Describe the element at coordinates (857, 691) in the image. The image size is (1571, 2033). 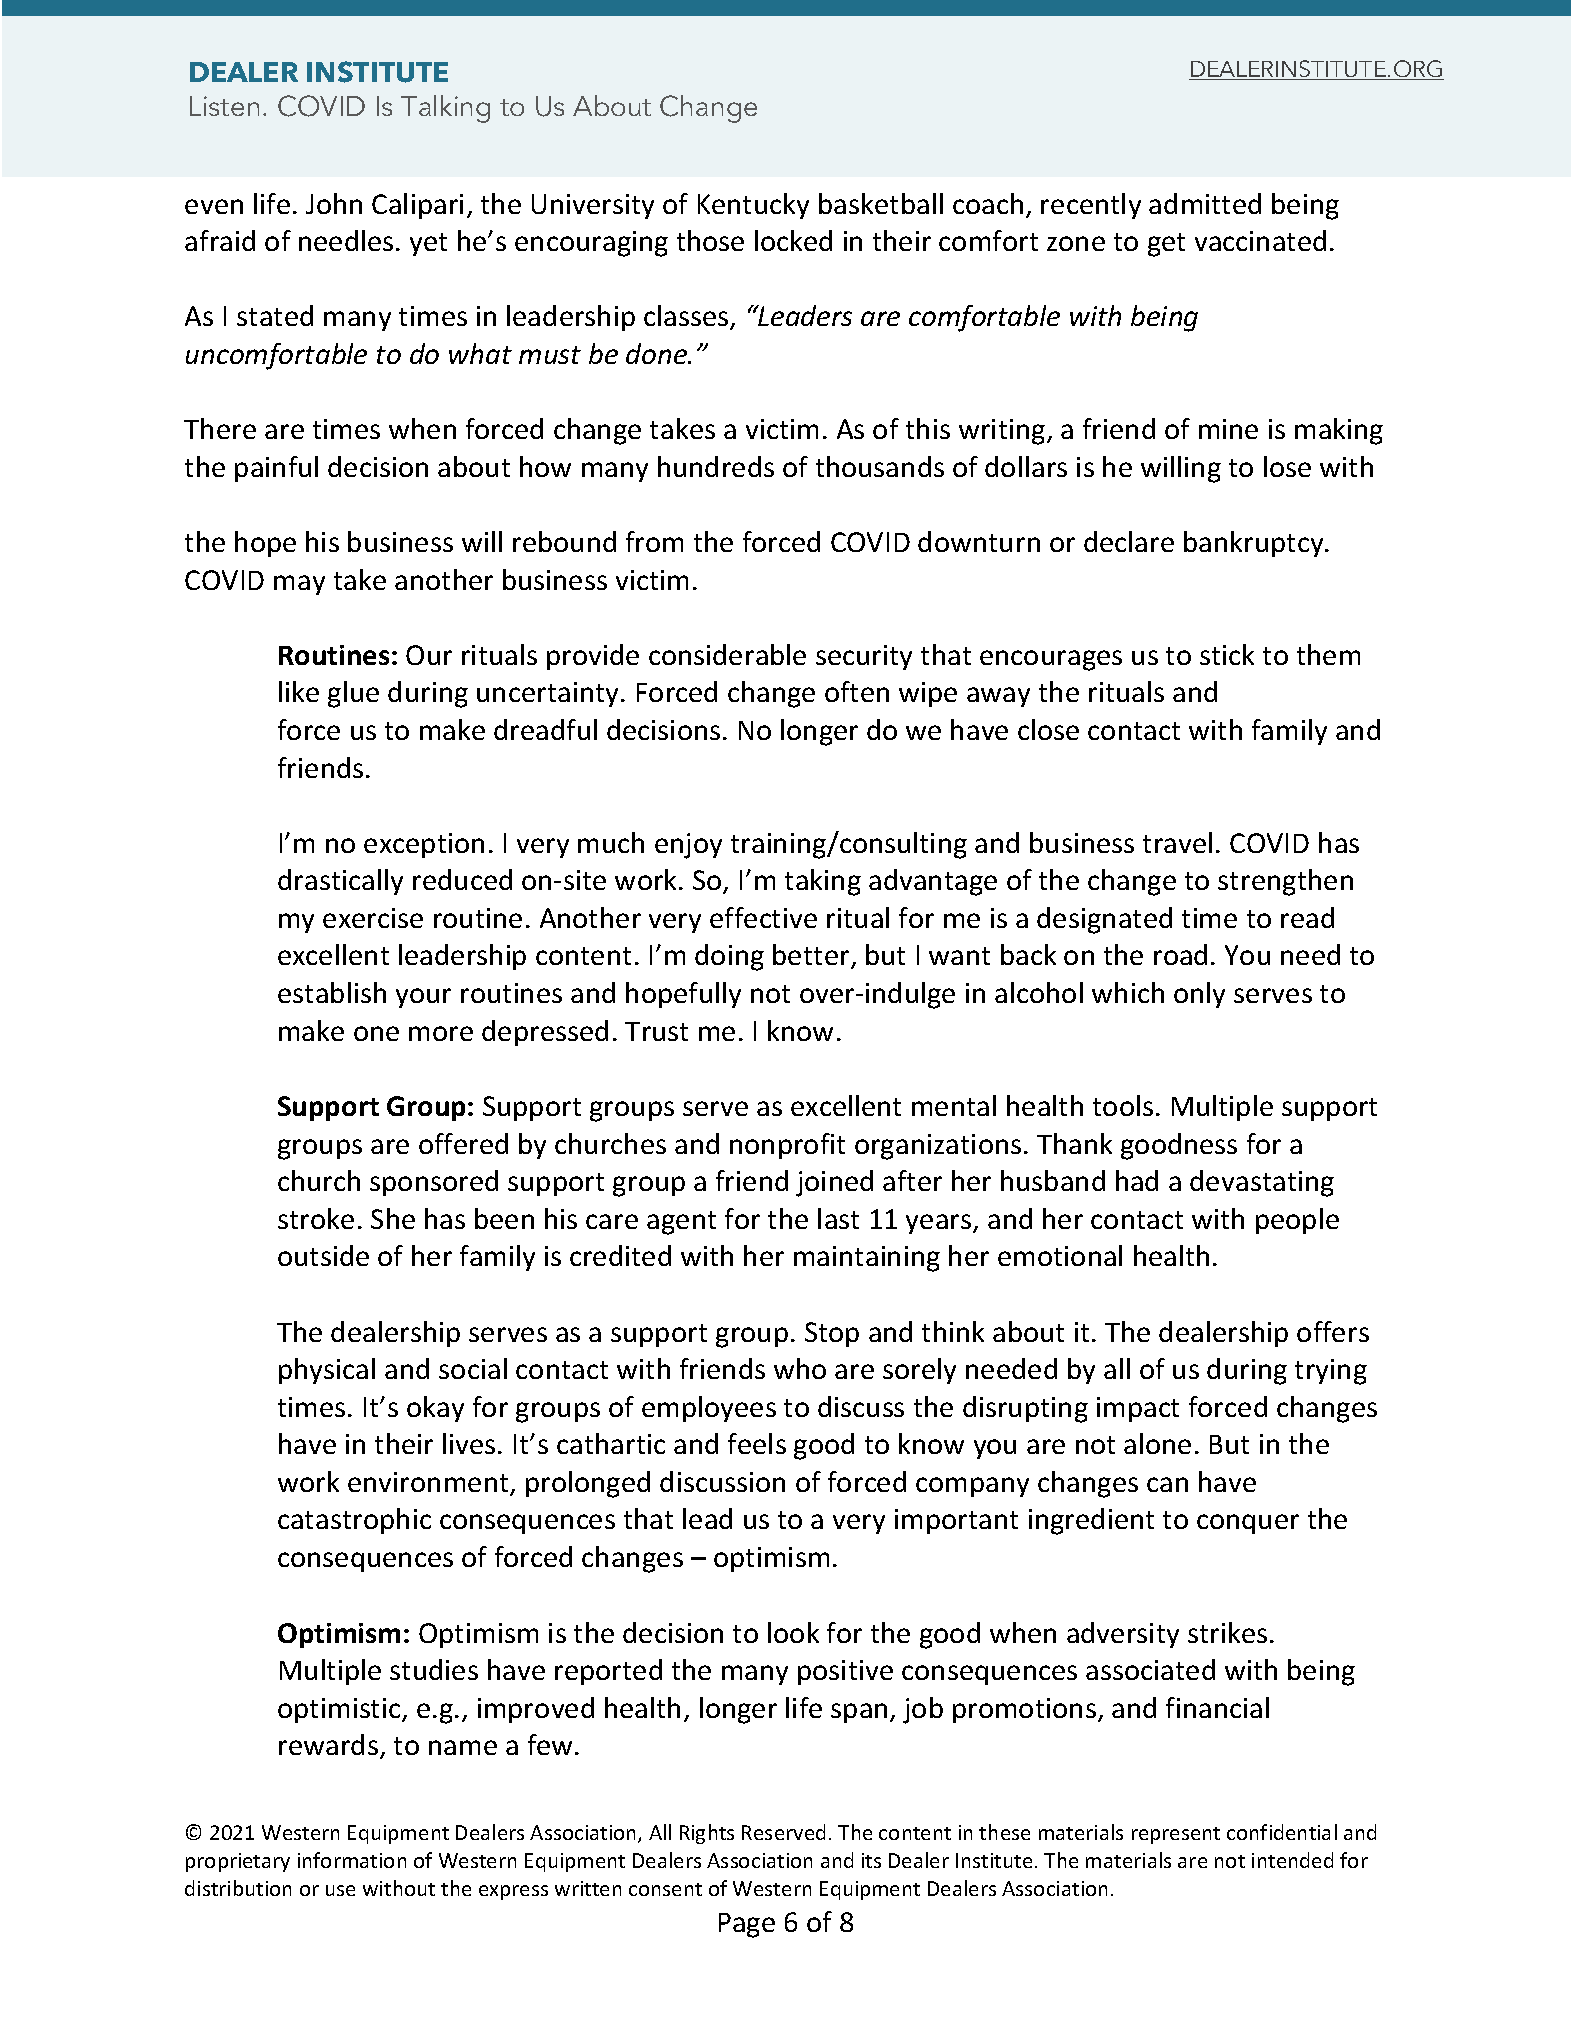
I see `often` at that location.
